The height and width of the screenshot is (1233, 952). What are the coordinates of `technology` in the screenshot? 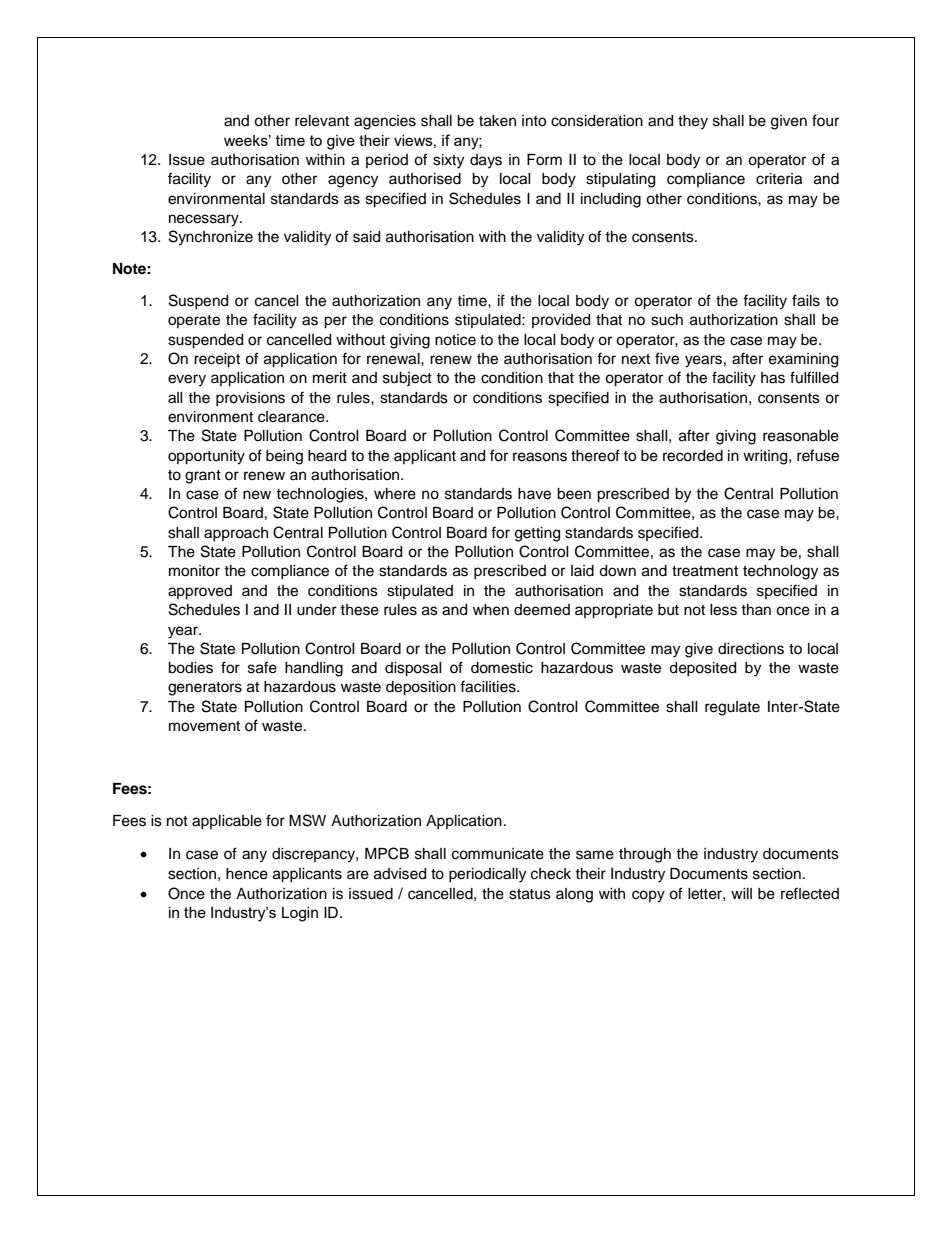 It's located at (780, 572).
